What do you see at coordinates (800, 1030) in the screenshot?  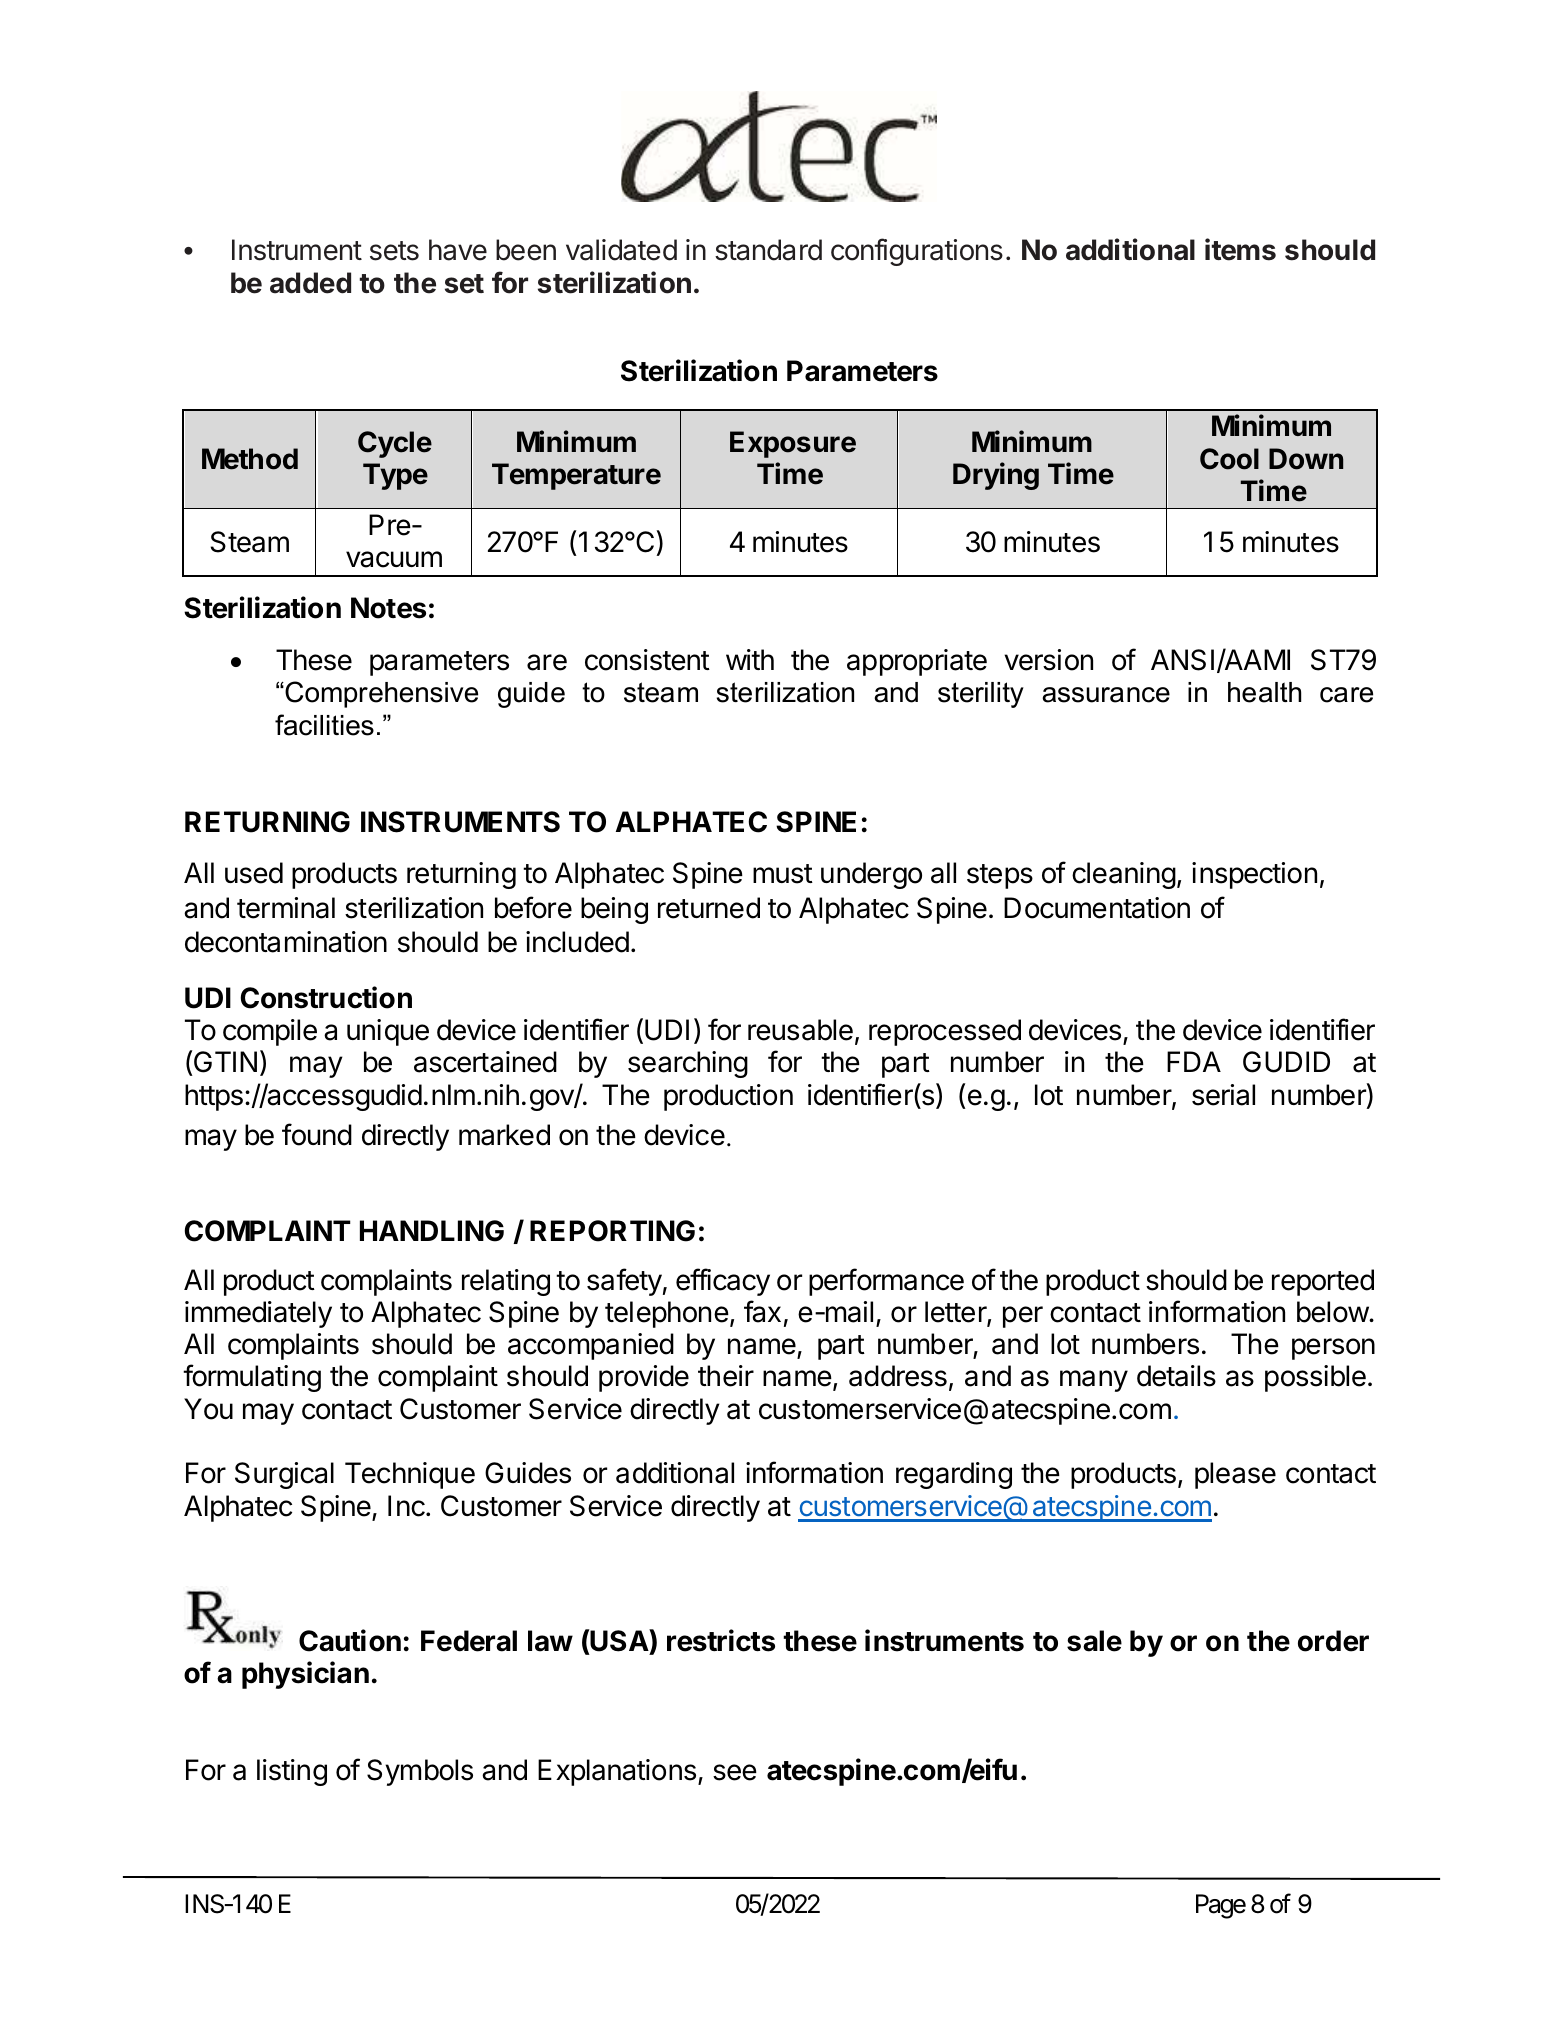 I see `reusable` at bounding box center [800, 1030].
